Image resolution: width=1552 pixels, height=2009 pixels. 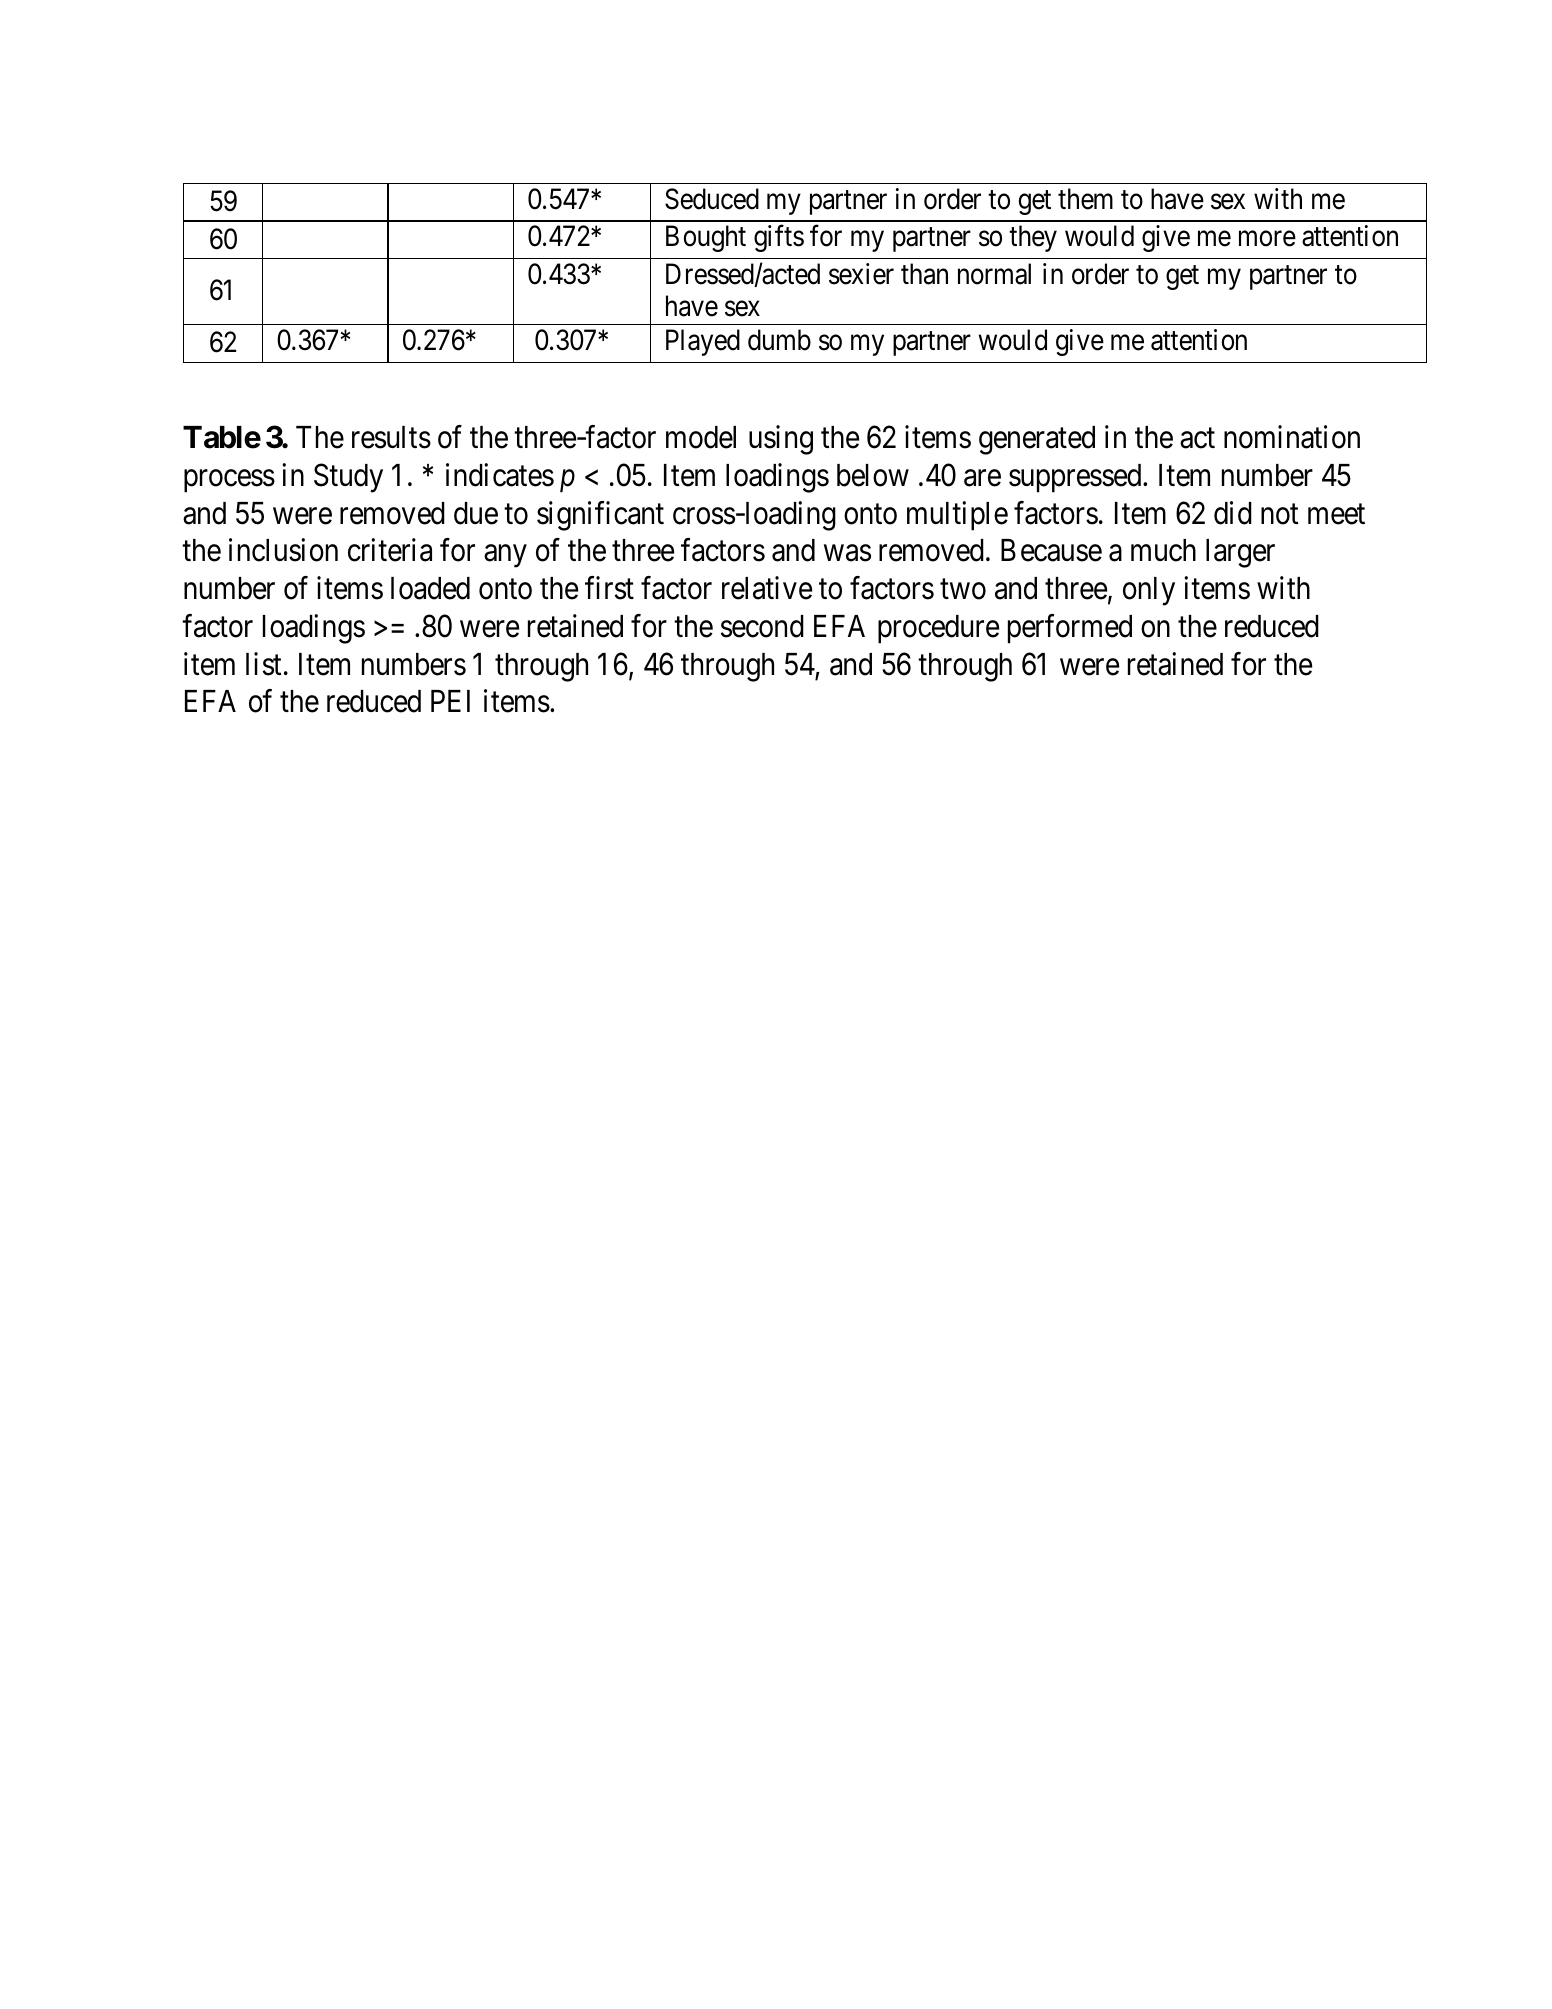 What do you see at coordinates (712, 199) in the screenshot?
I see `Seduced` at bounding box center [712, 199].
